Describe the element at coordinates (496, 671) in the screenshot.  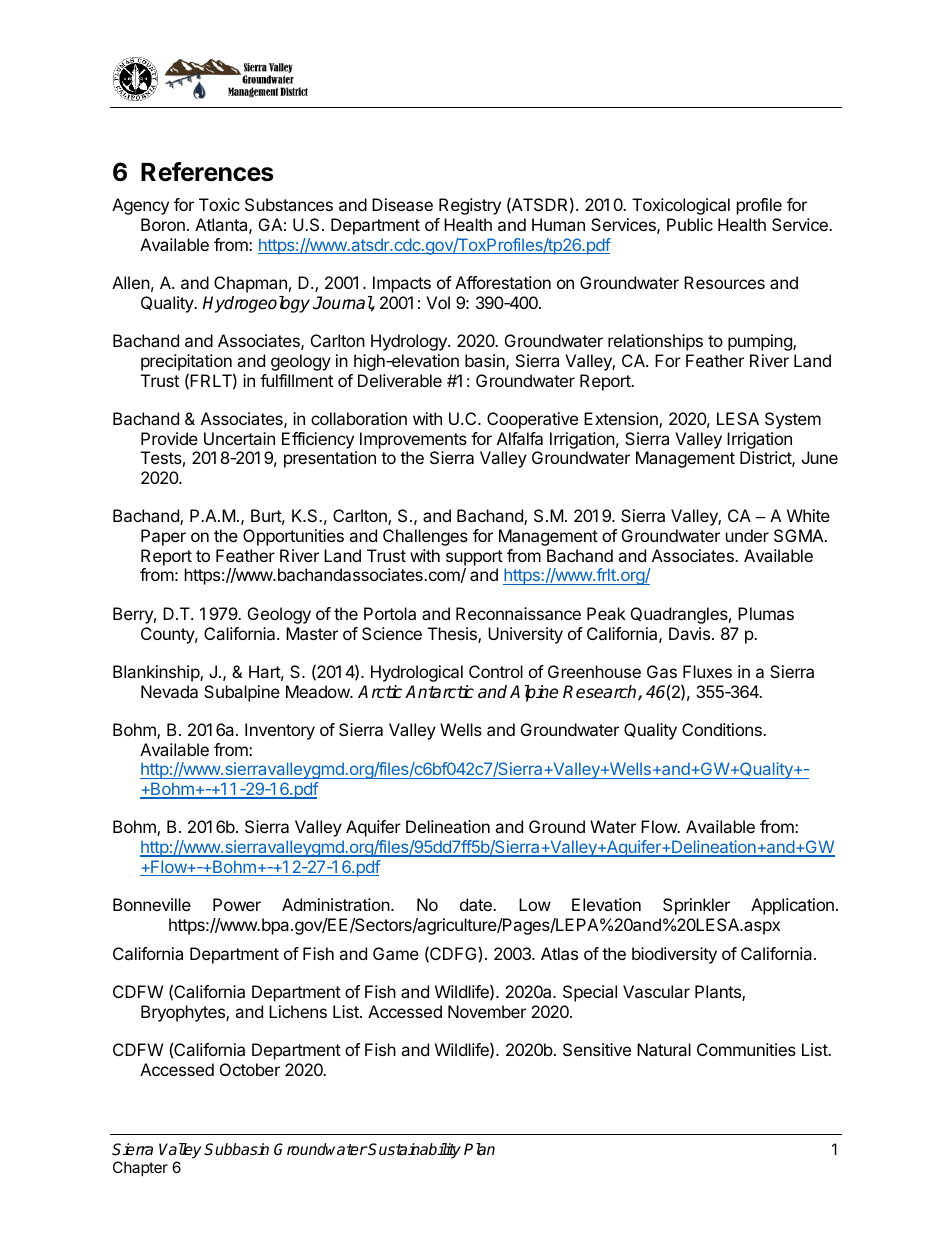
I see `Control` at that location.
